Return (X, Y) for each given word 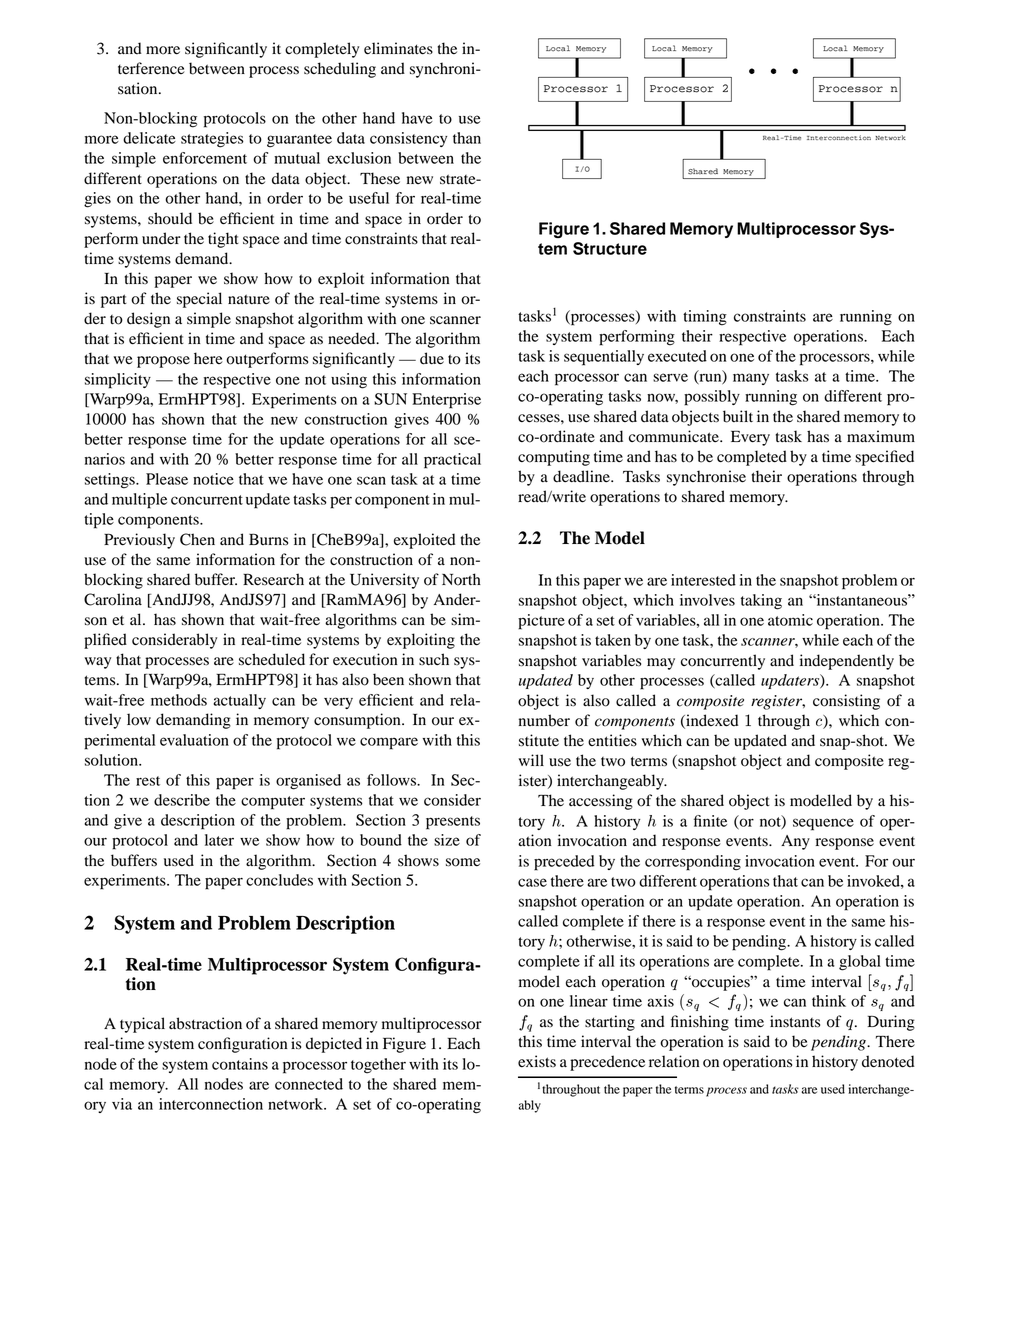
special (199, 300)
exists (537, 1061)
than (467, 138)
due (432, 358)
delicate (149, 138)
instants (795, 1021)
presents (453, 823)
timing (705, 318)
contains (240, 1064)
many (751, 379)
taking (761, 602)
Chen (197, 539)
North (461, 579)
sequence (823, 824)
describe (182, 800)
